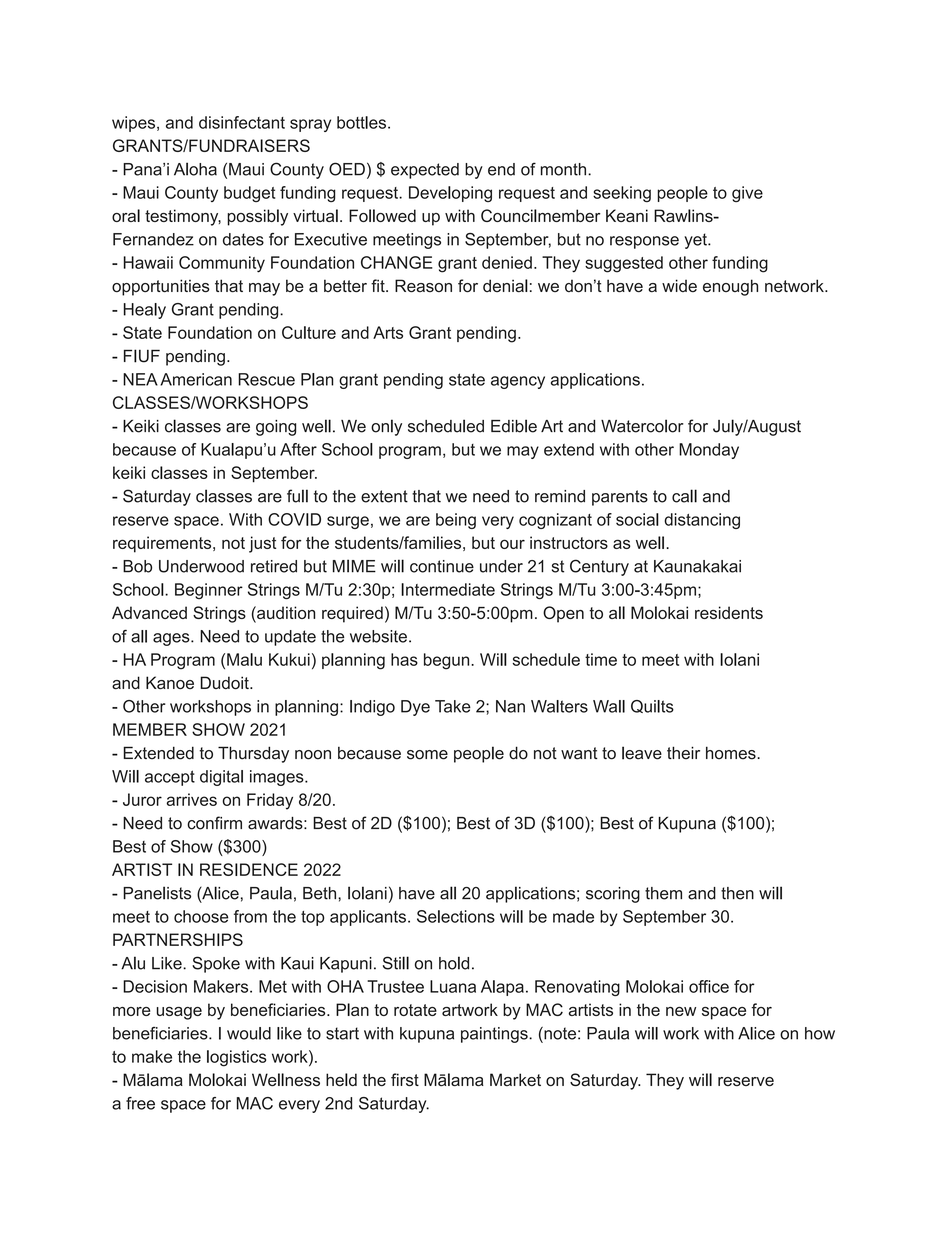 The image size is (952, 1233). What do you see at coordinates (729, 612) in the screenshot?
I see `residents` at bounding box center [729, 612].
